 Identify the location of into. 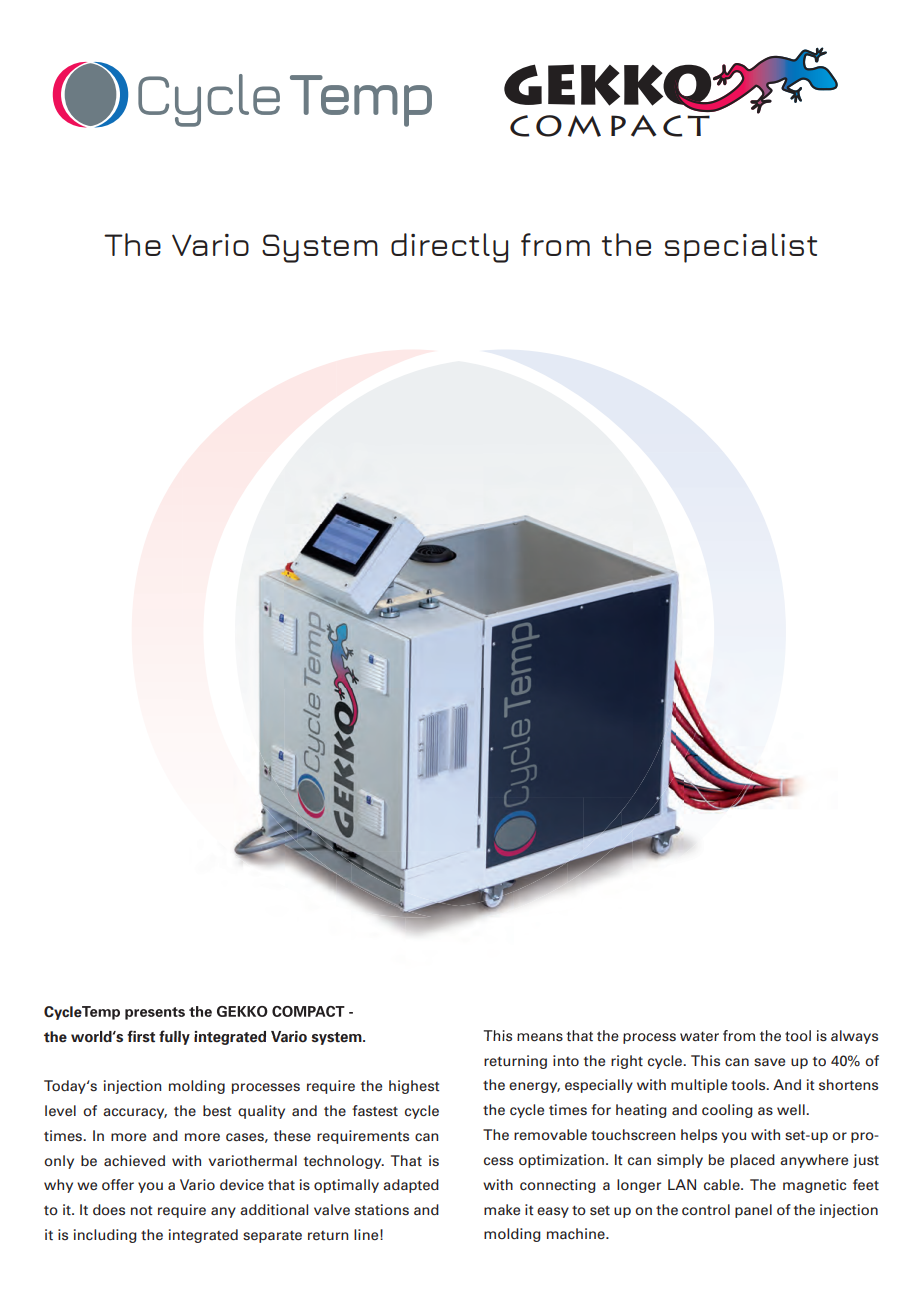
(566, 1060).
